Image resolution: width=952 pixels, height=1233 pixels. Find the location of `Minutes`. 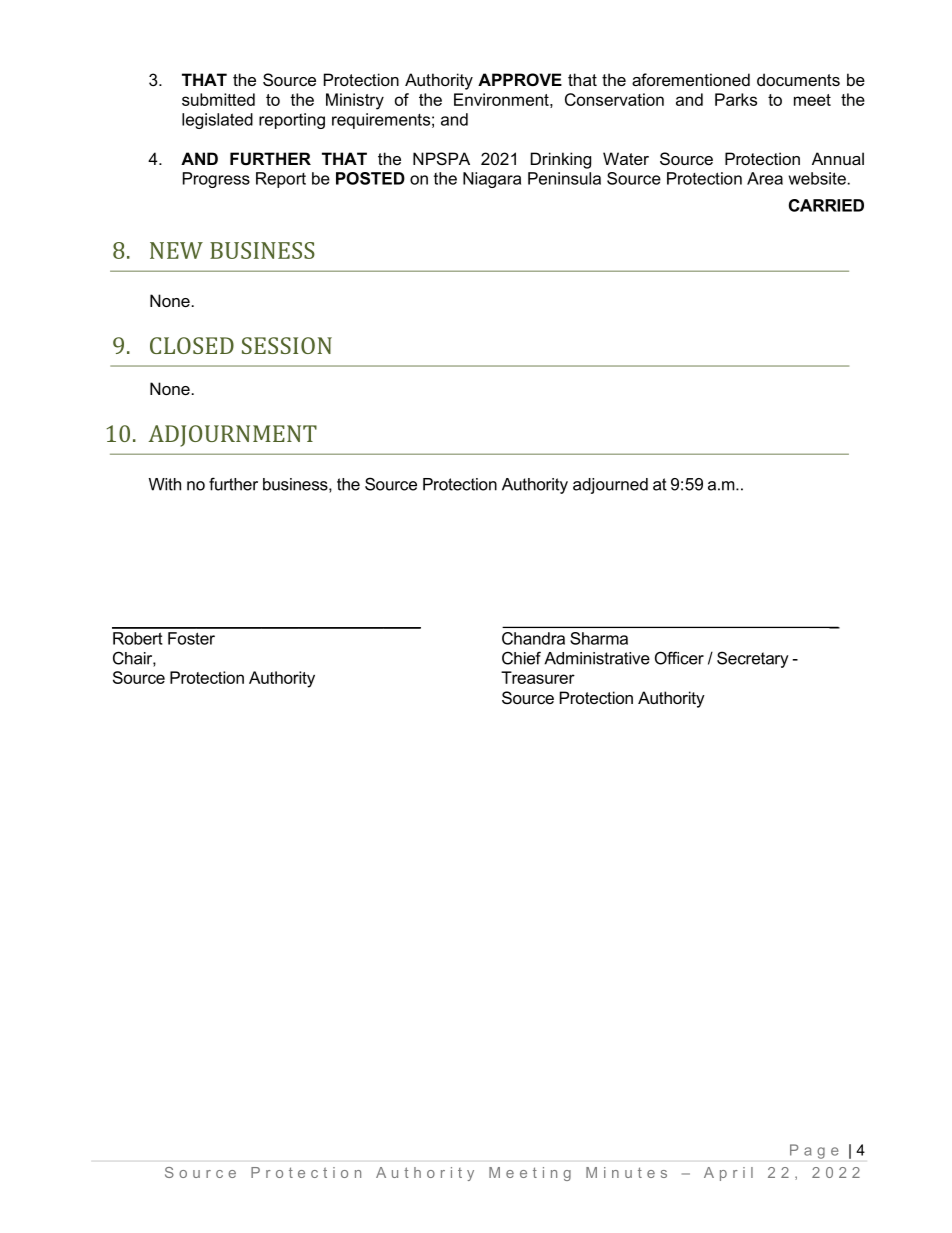

Minutes is located at coordinates (626, 1172).
